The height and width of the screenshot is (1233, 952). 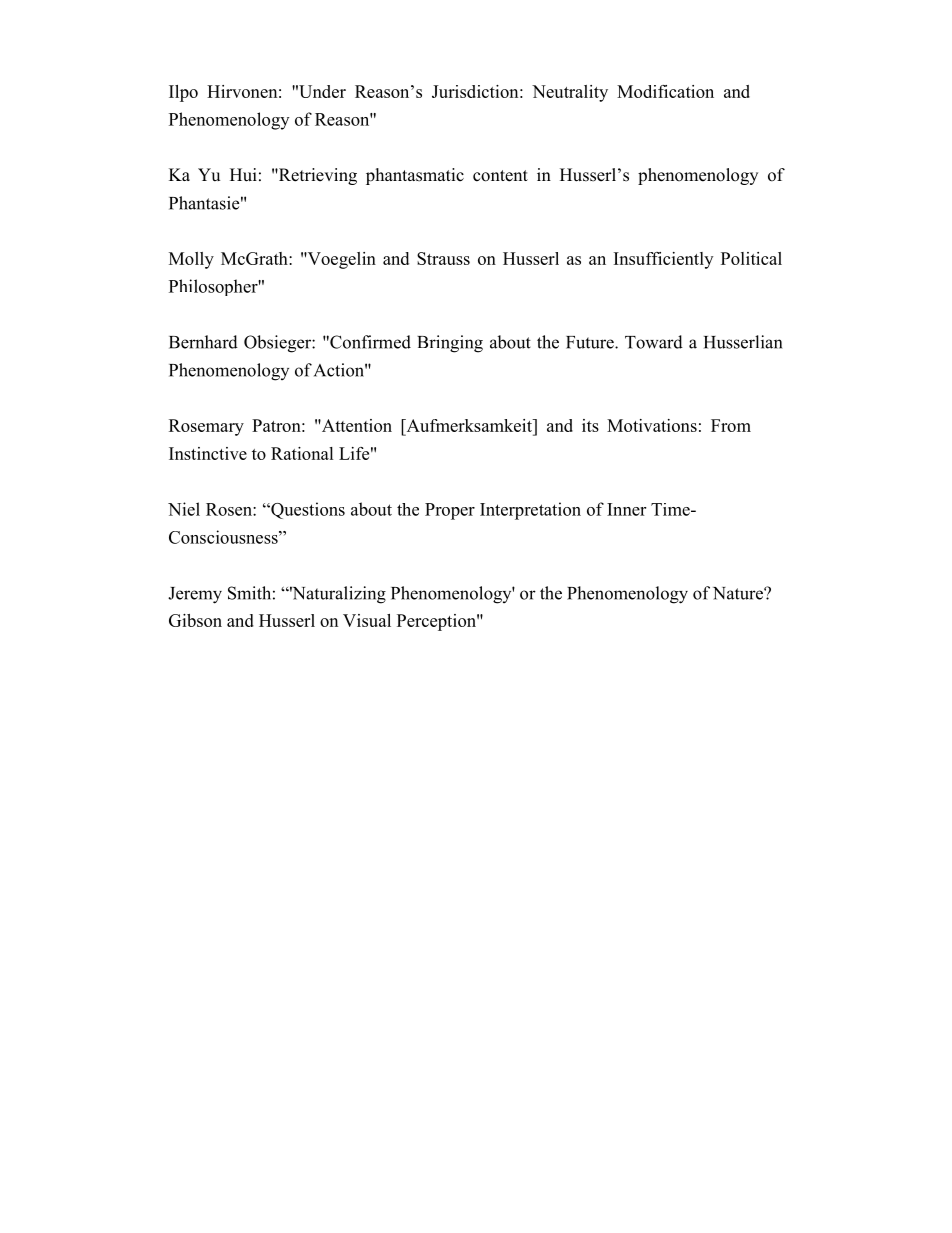 I want to click on Insufficiently, so click(x=663, y=260).
